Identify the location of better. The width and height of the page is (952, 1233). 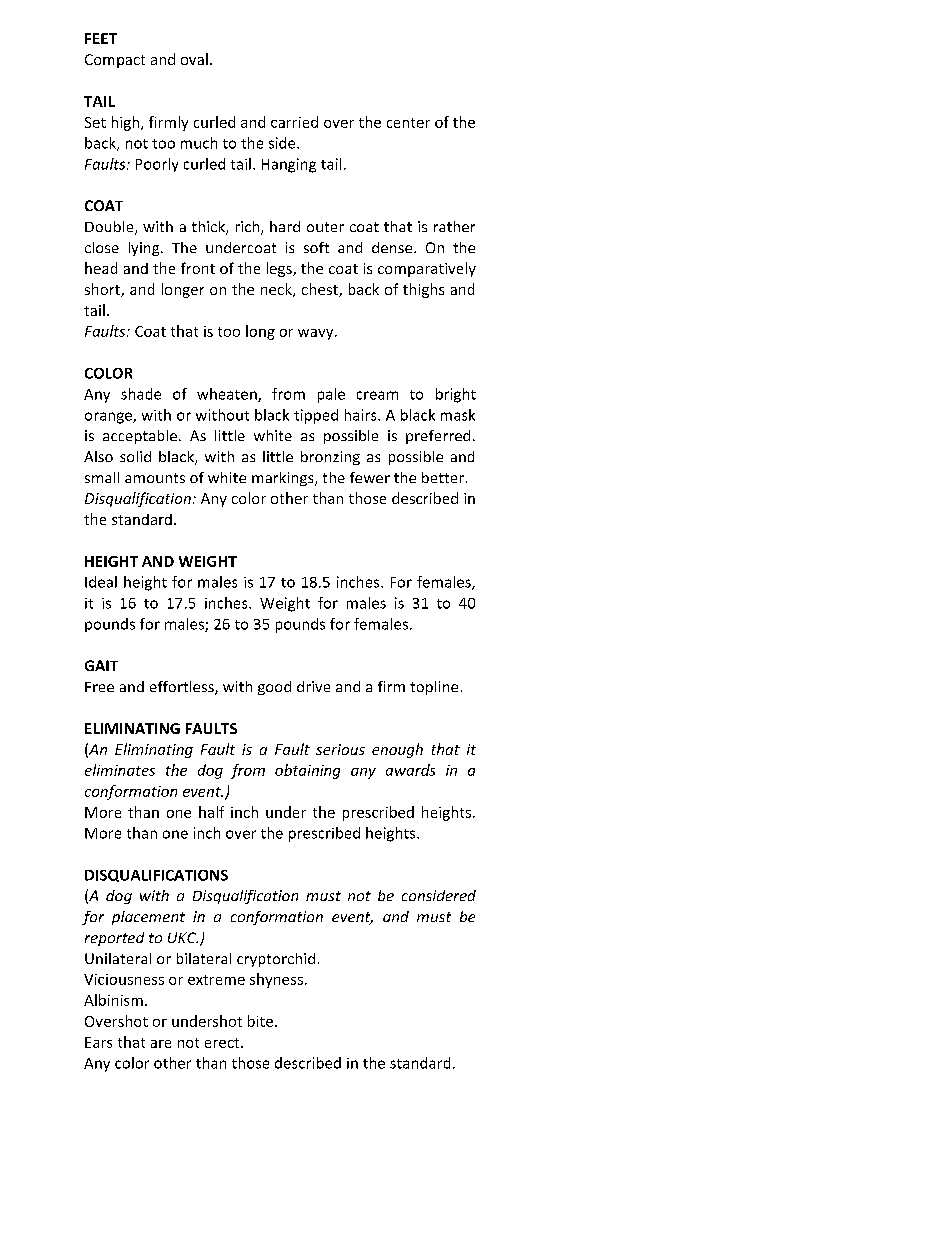
(443, 477).
